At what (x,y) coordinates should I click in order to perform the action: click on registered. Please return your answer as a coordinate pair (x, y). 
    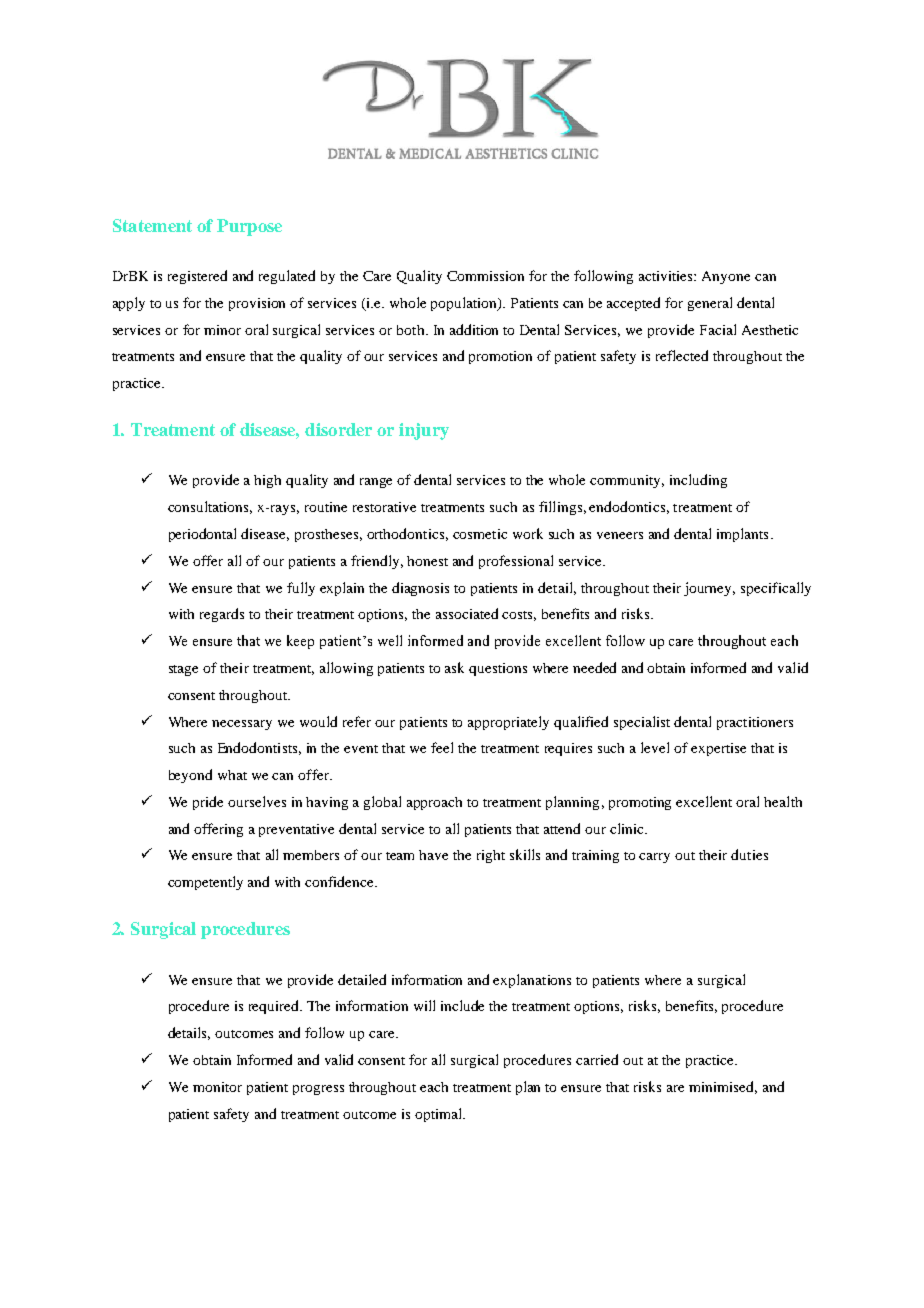
    Looking at the image, I should click on (197, 277).
